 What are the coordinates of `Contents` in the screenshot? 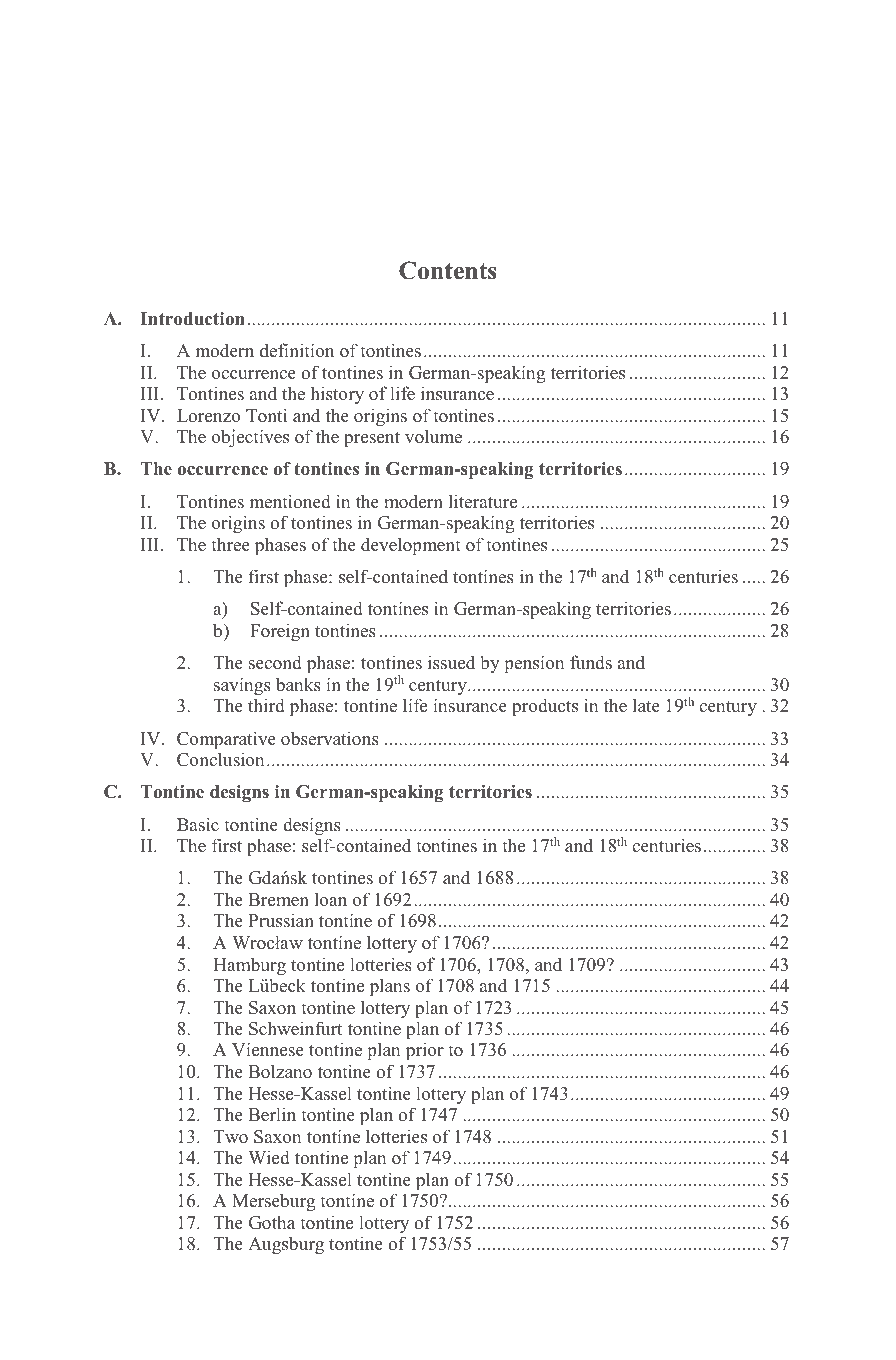 It's located at (448, 270).
